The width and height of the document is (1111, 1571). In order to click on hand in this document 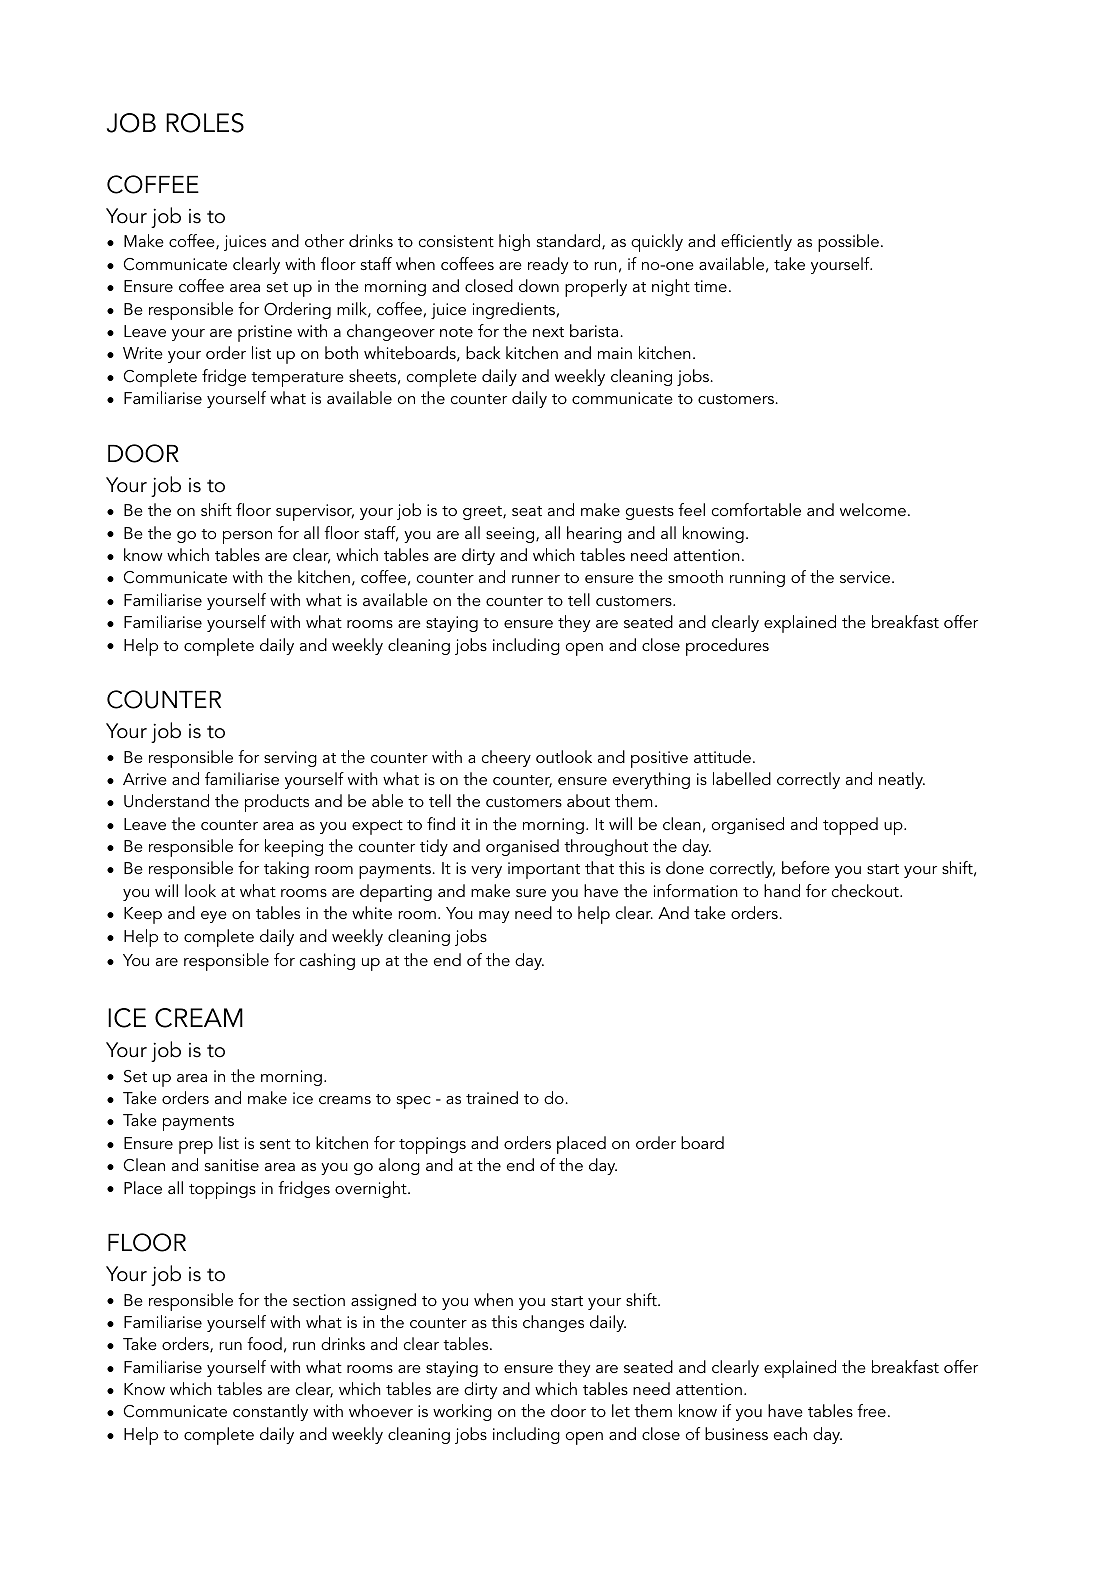, I will do `click(782, 890)`.
